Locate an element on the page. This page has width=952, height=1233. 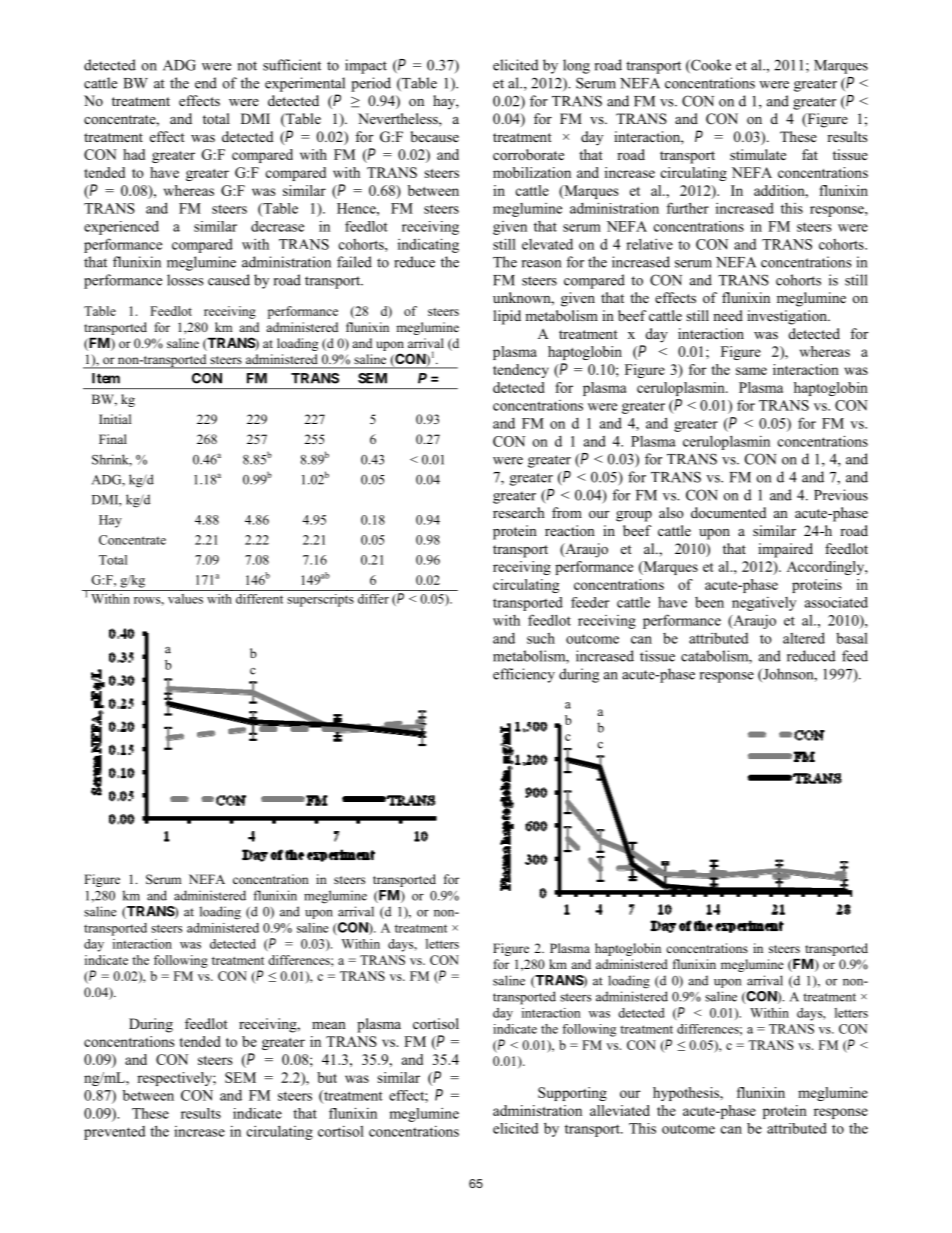
not is located at coordinates (247, 66).
